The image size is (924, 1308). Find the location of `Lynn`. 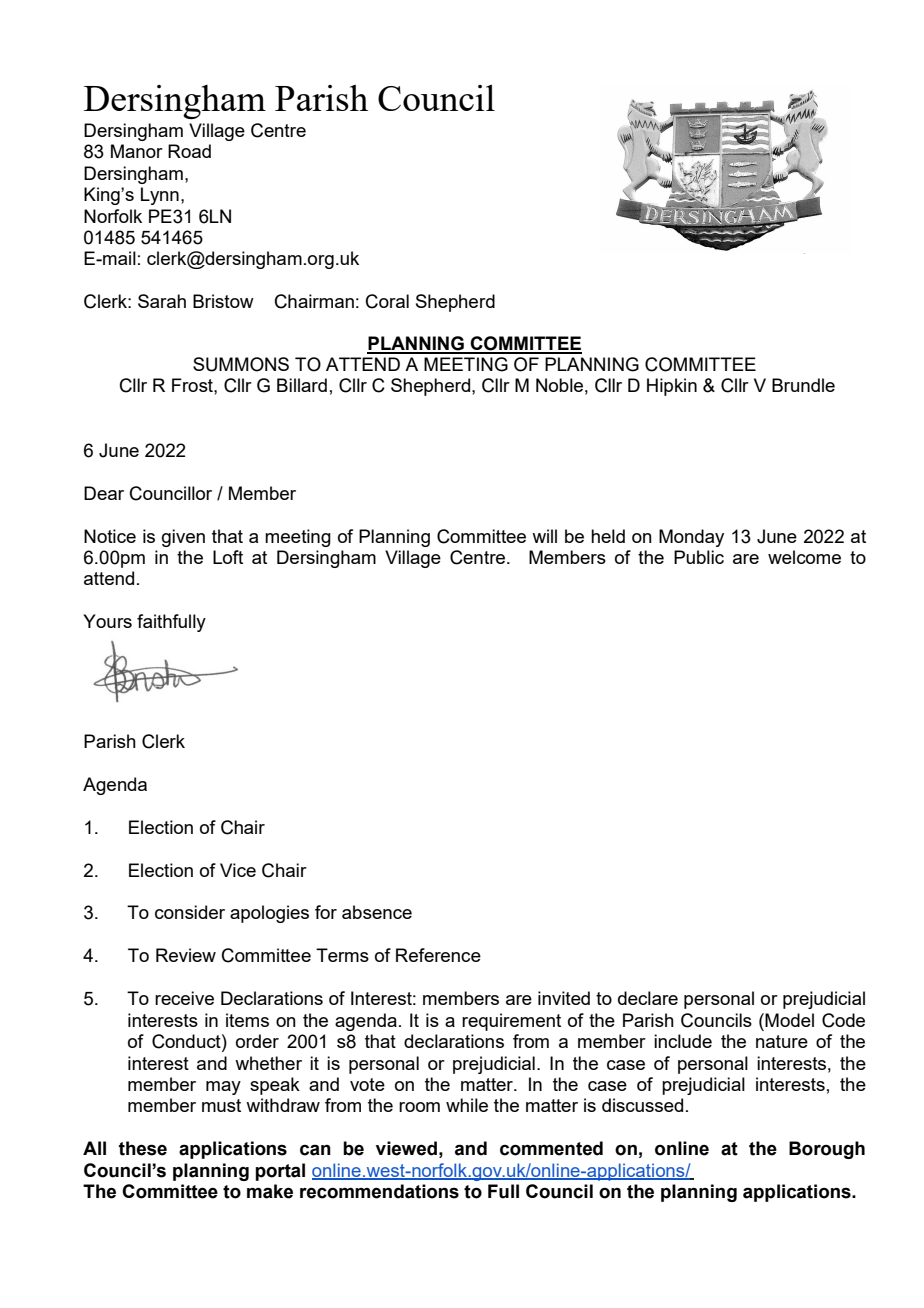

Lynn is located at coordinates (160, 196).
